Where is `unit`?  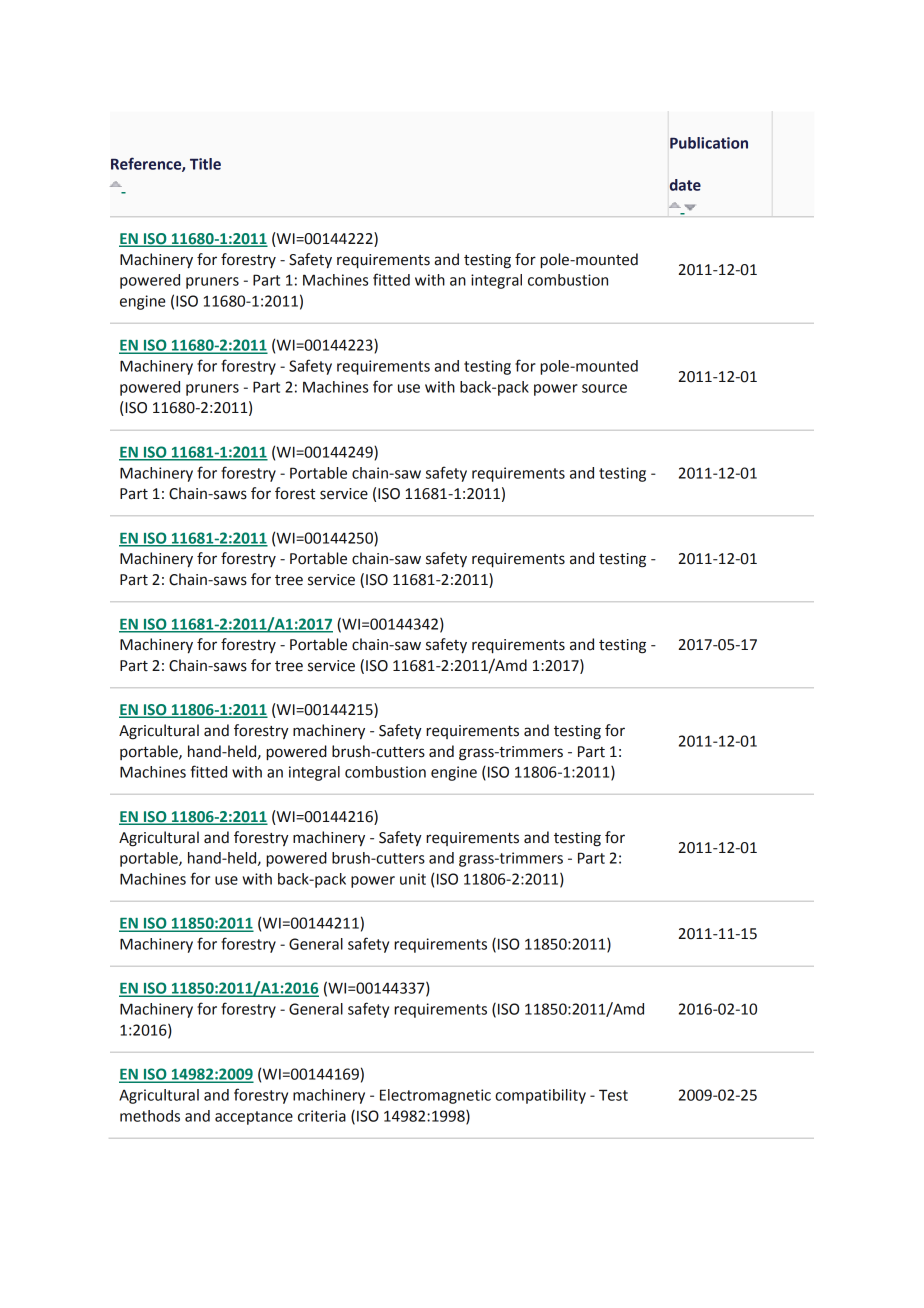 unit is located at coordinates (413, 879).
